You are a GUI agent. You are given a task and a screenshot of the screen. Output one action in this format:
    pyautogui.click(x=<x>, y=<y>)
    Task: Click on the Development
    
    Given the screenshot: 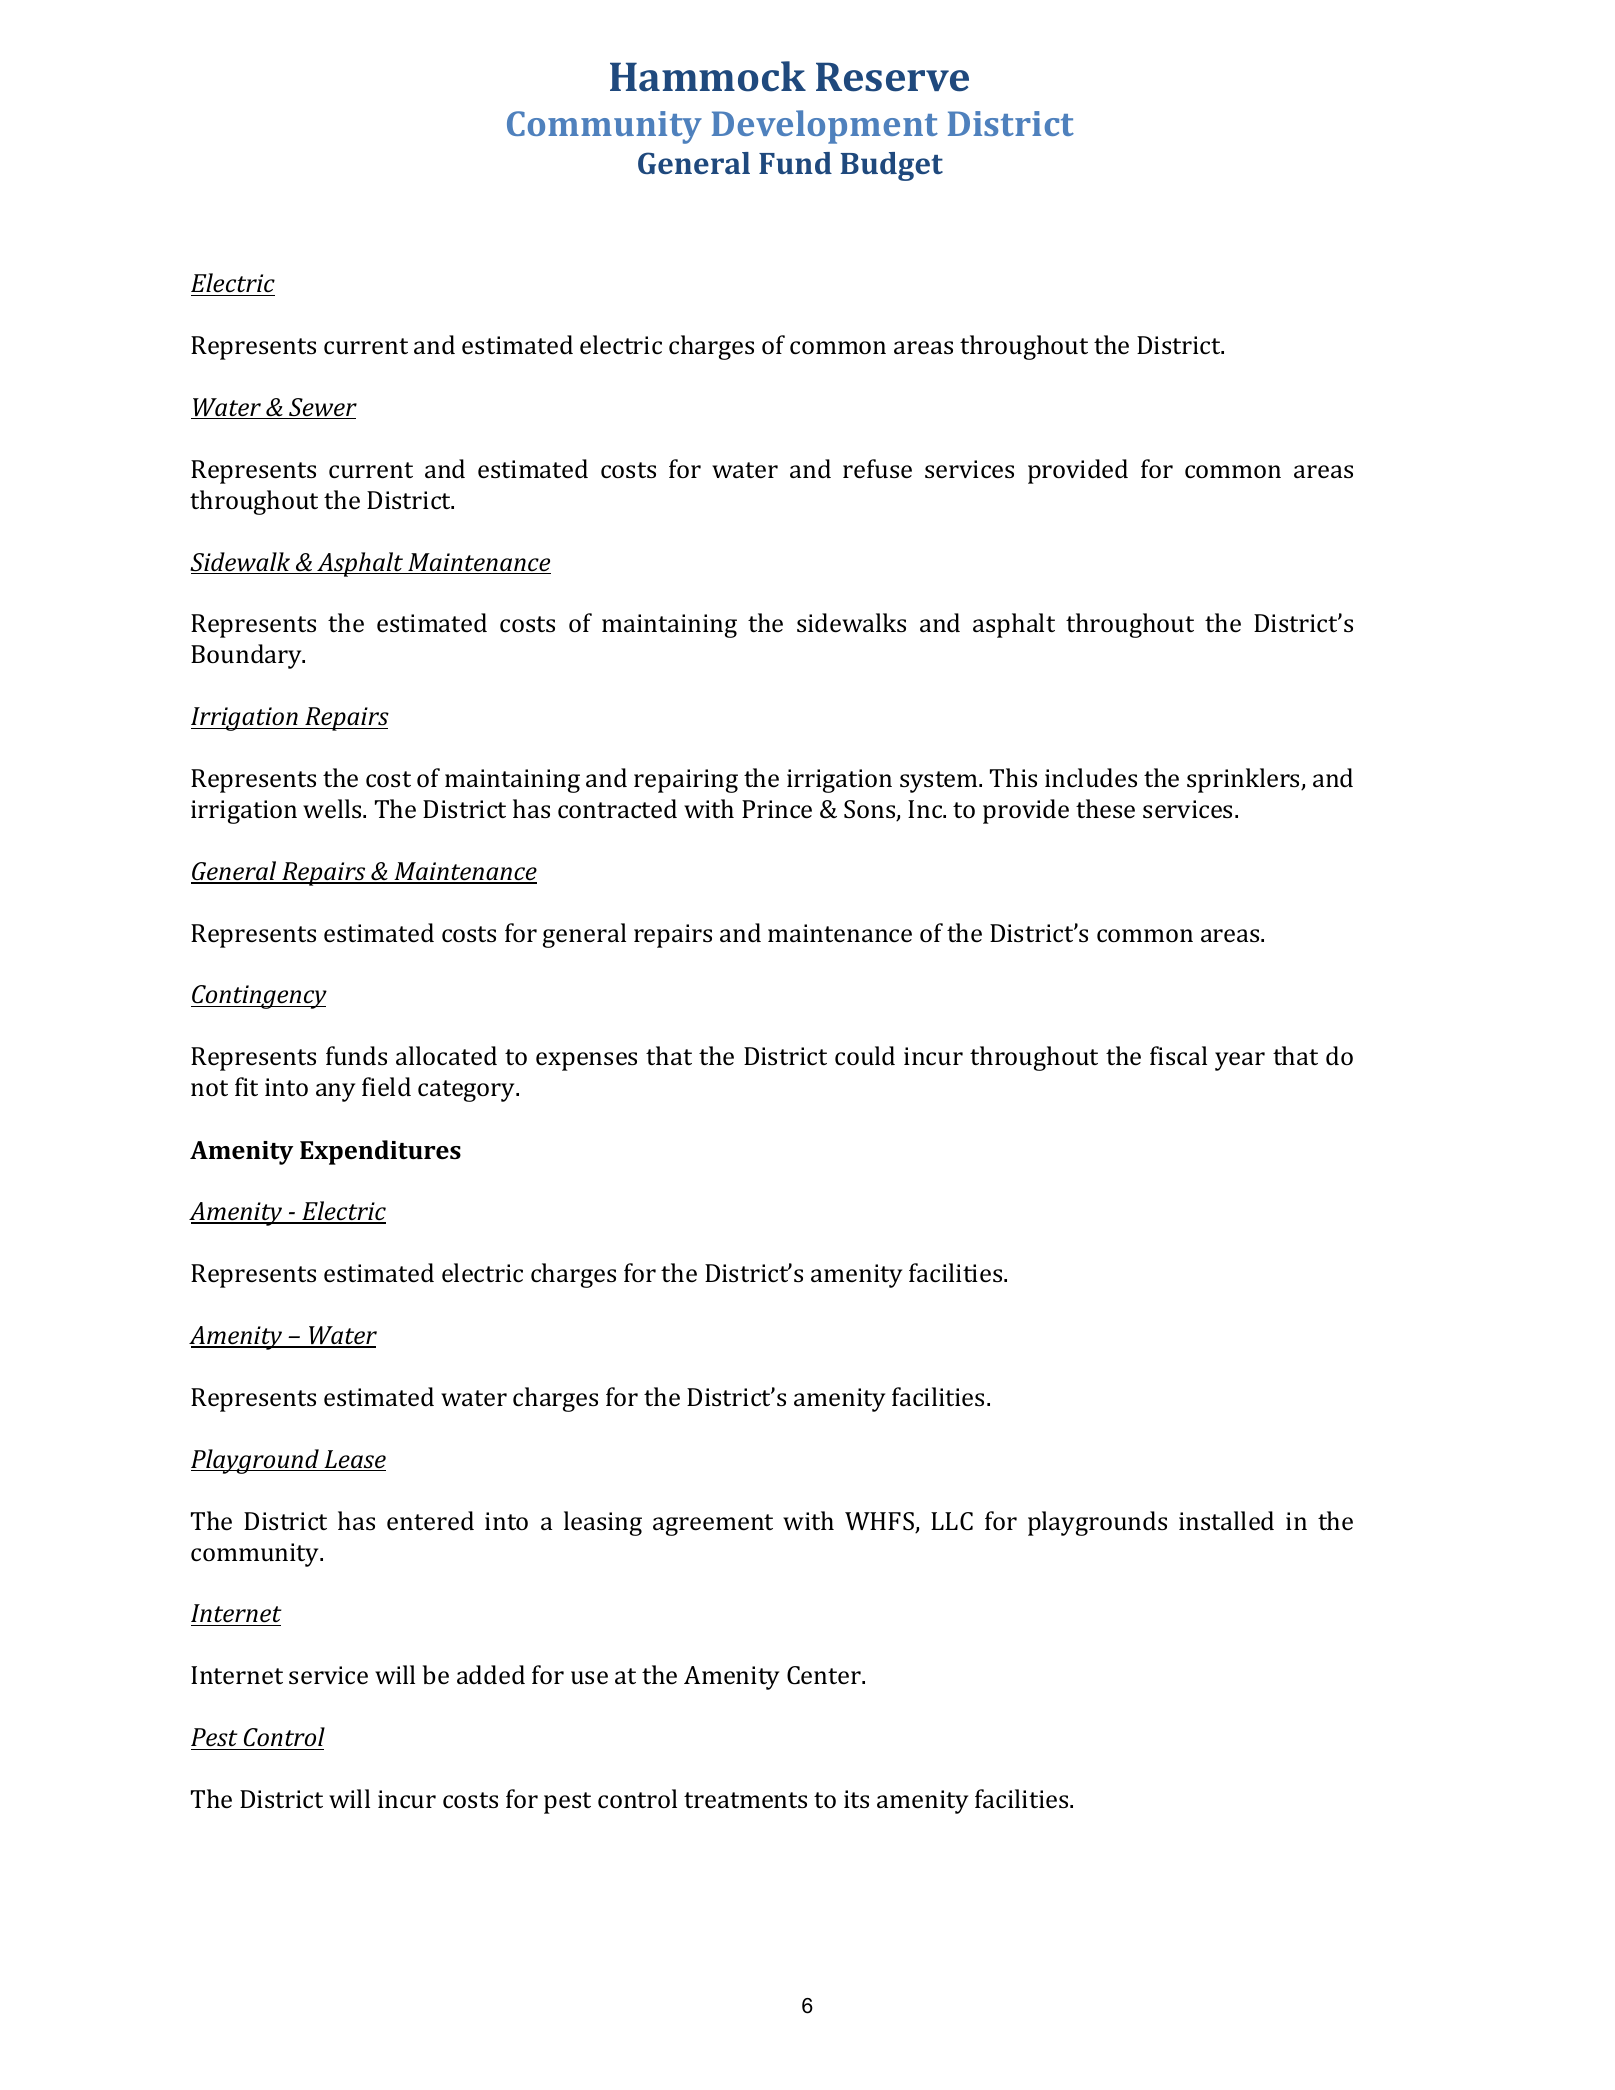 What is the action you would take?
    pyautogui.click(x=825, y=127)
